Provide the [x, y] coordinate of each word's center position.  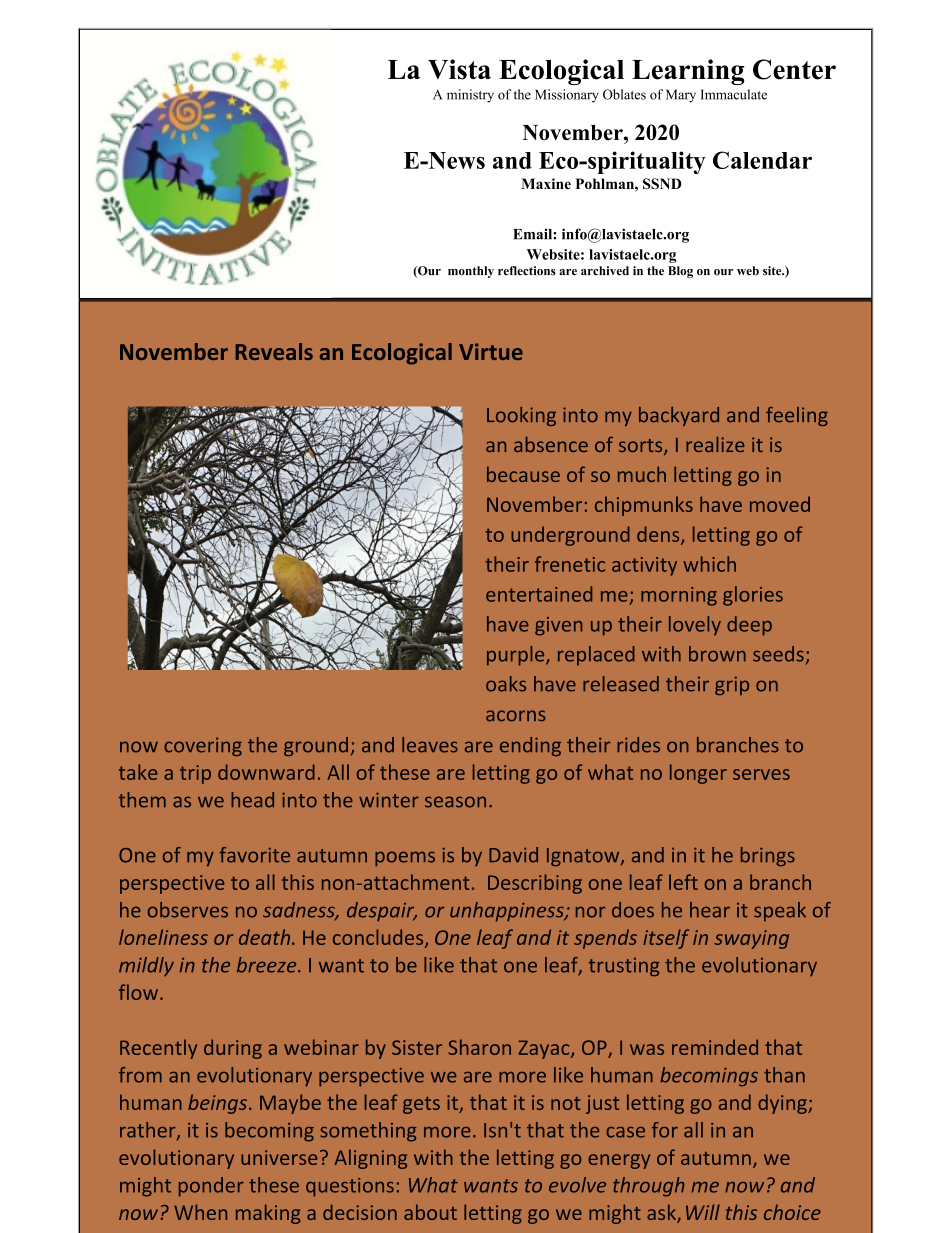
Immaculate [733, 94]
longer [698, 774]
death [266, 937]
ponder [211, 1187]
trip [195, 774]
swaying [751, 939]
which [709, 564]
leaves [430, 745]
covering [203, 747]
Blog [680, 272]
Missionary [567, 96]
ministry [470, 96]
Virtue [491, 351]
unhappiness [508, 911]
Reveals [274, 351]
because [523, 474]
